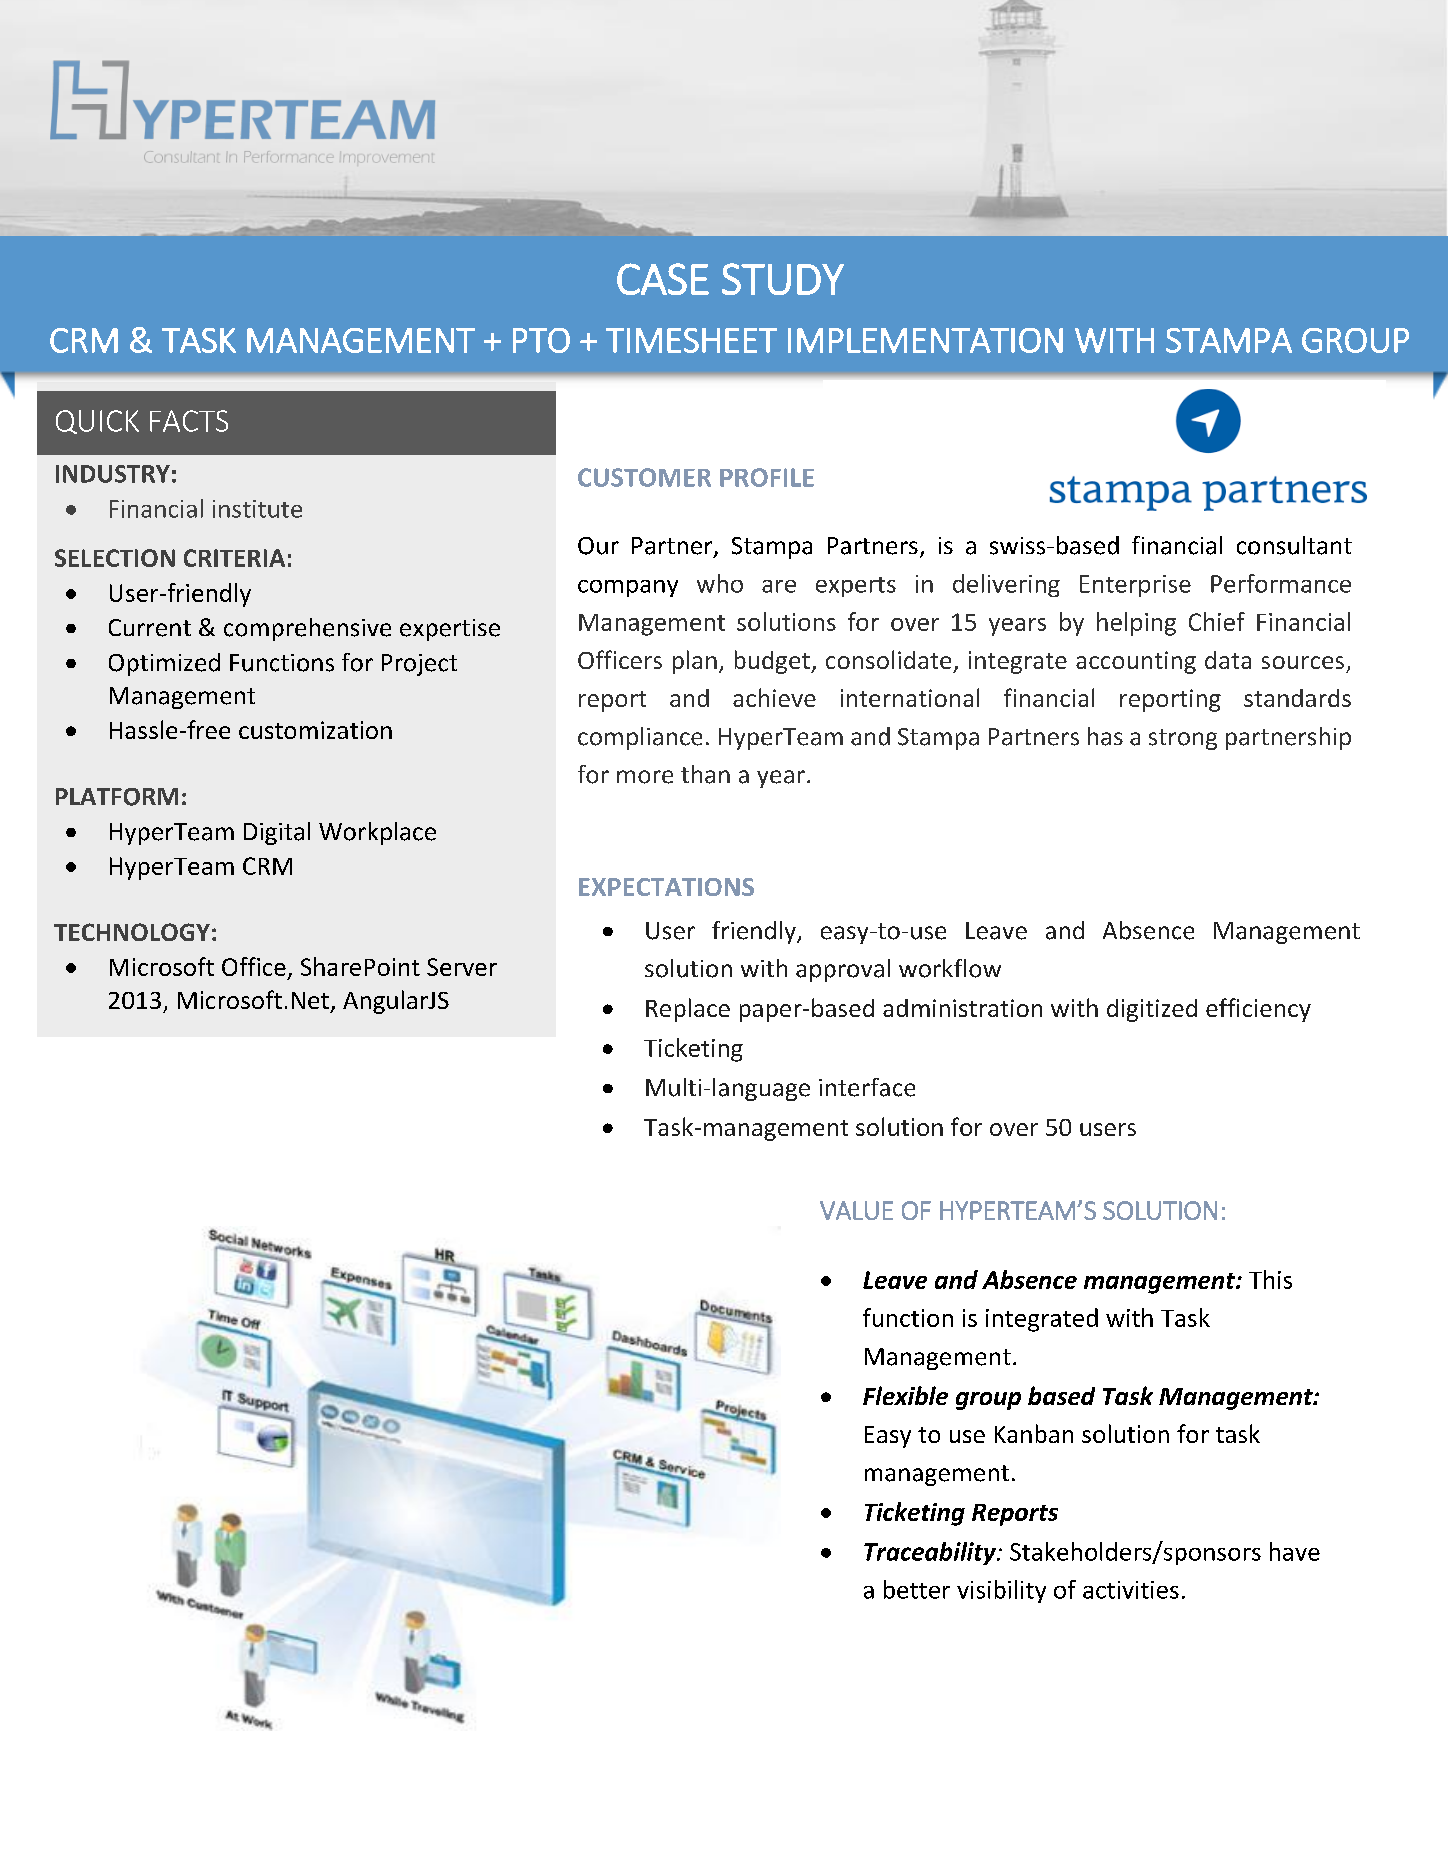  Describe the element at coordinates (189, 421) in the screenshot. I see `FACTS` at that location.
